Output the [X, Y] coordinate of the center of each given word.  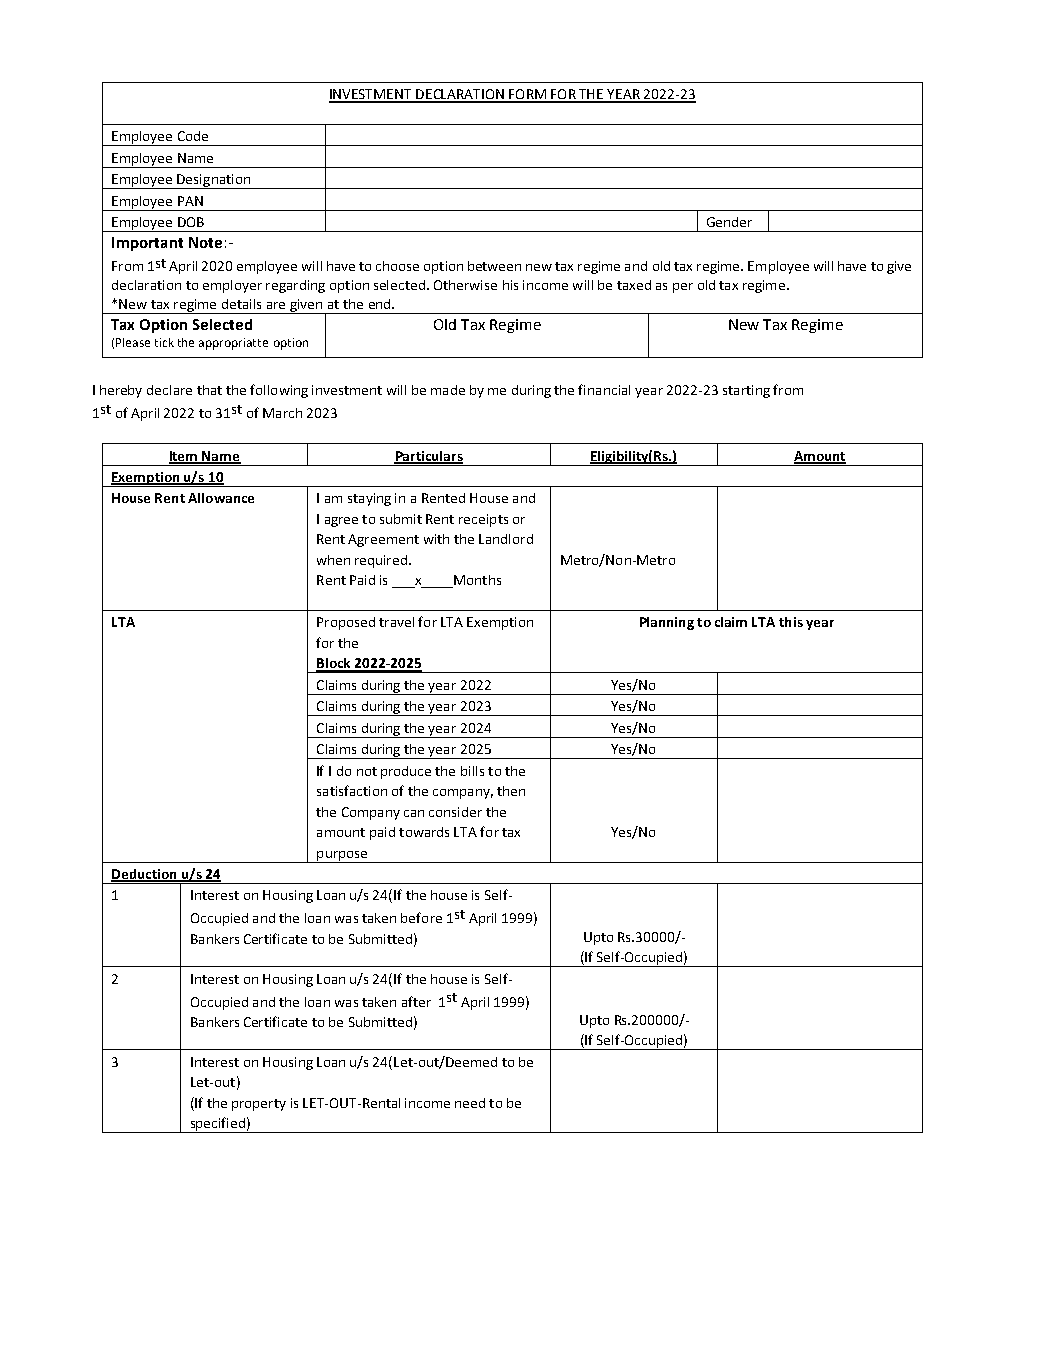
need [470, 1103]
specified [217, 1125]
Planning [667, 623]
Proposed [346, 623]
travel [396, 622]
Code [193, 136]
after [416, 1001]
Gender [729, 222]
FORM [527, 95]
